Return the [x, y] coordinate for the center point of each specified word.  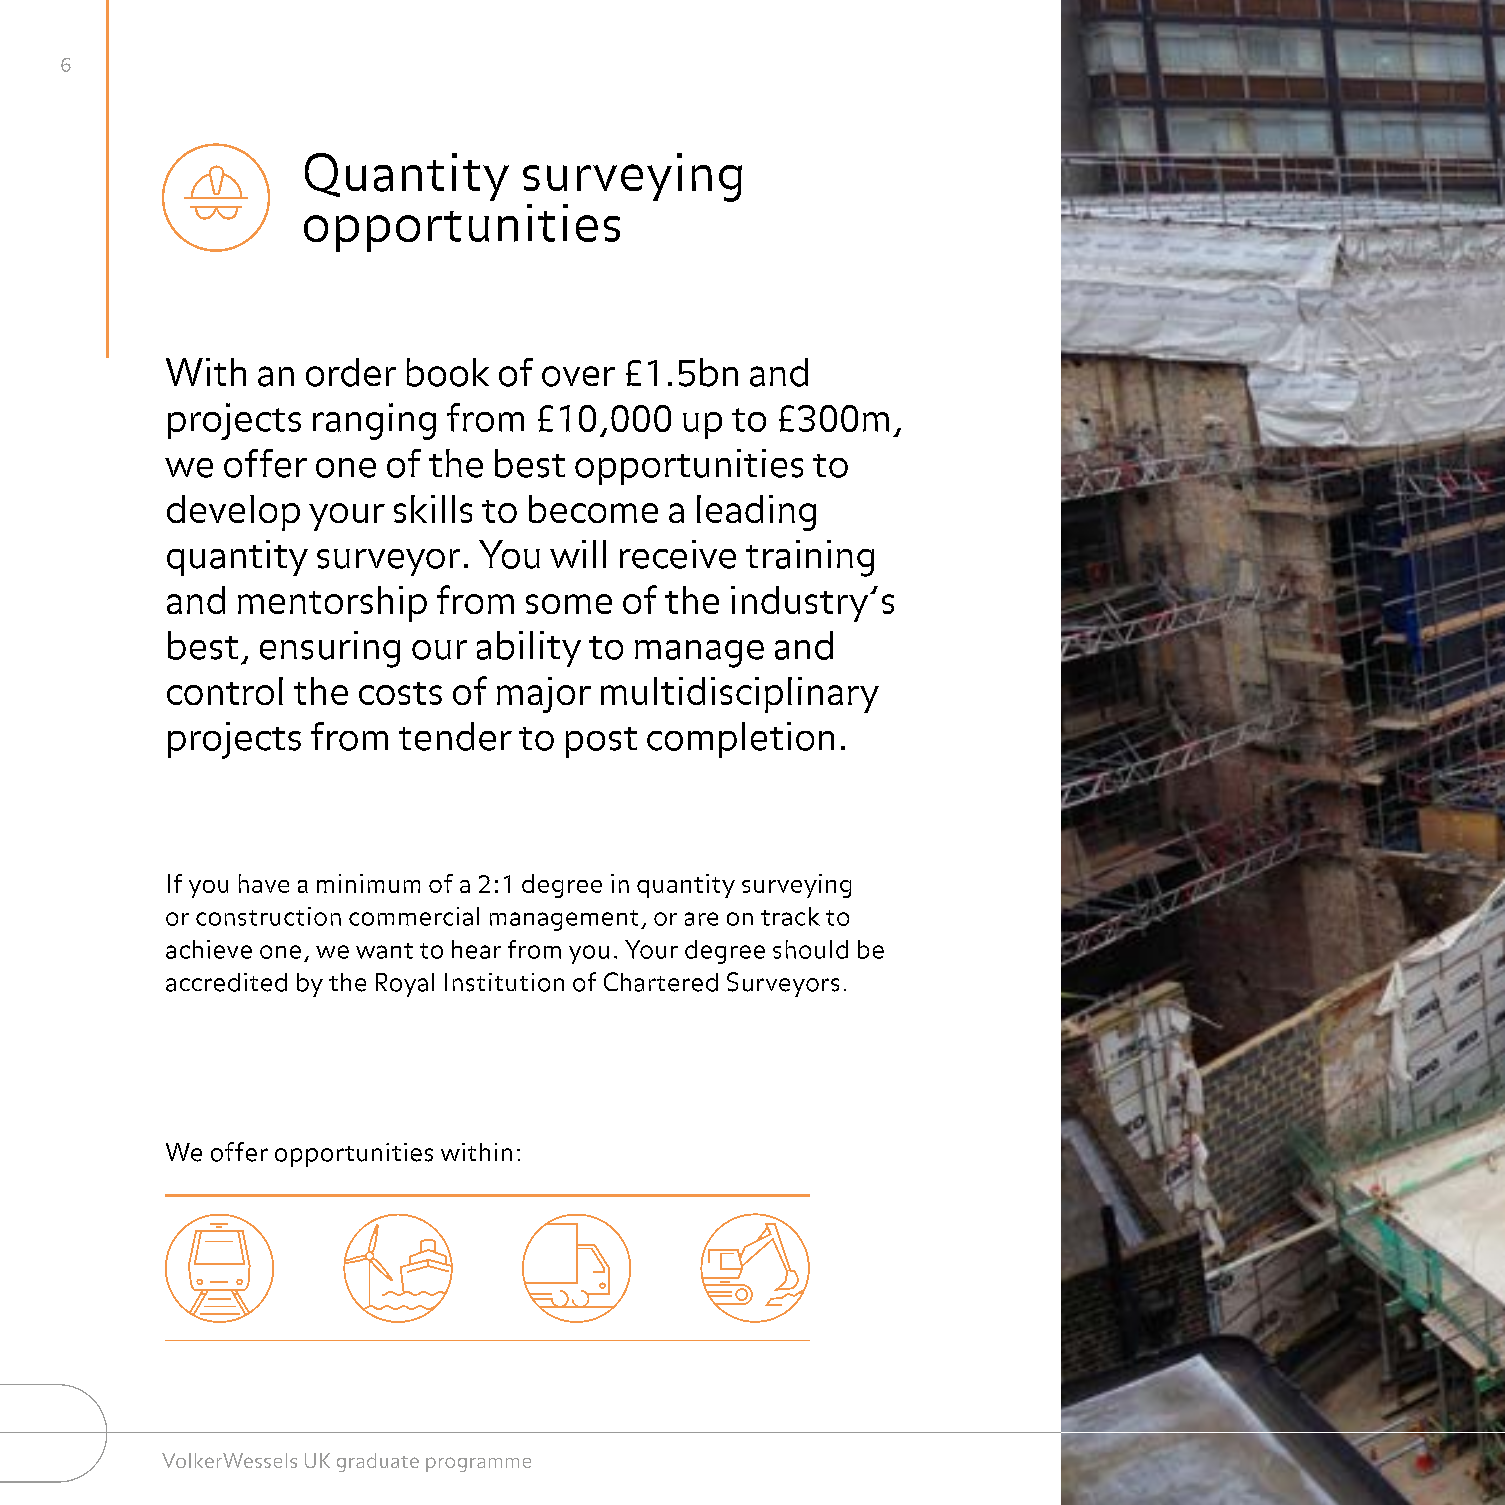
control [225, 691]
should [810, 949]
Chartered [661, 982]
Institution [504, 982]
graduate [378, 1462]
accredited [226, 982]
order [351, 372]
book [448, 372]
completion [740, 740]
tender [455, 736]
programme [478, 1464]
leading [756, 513]
